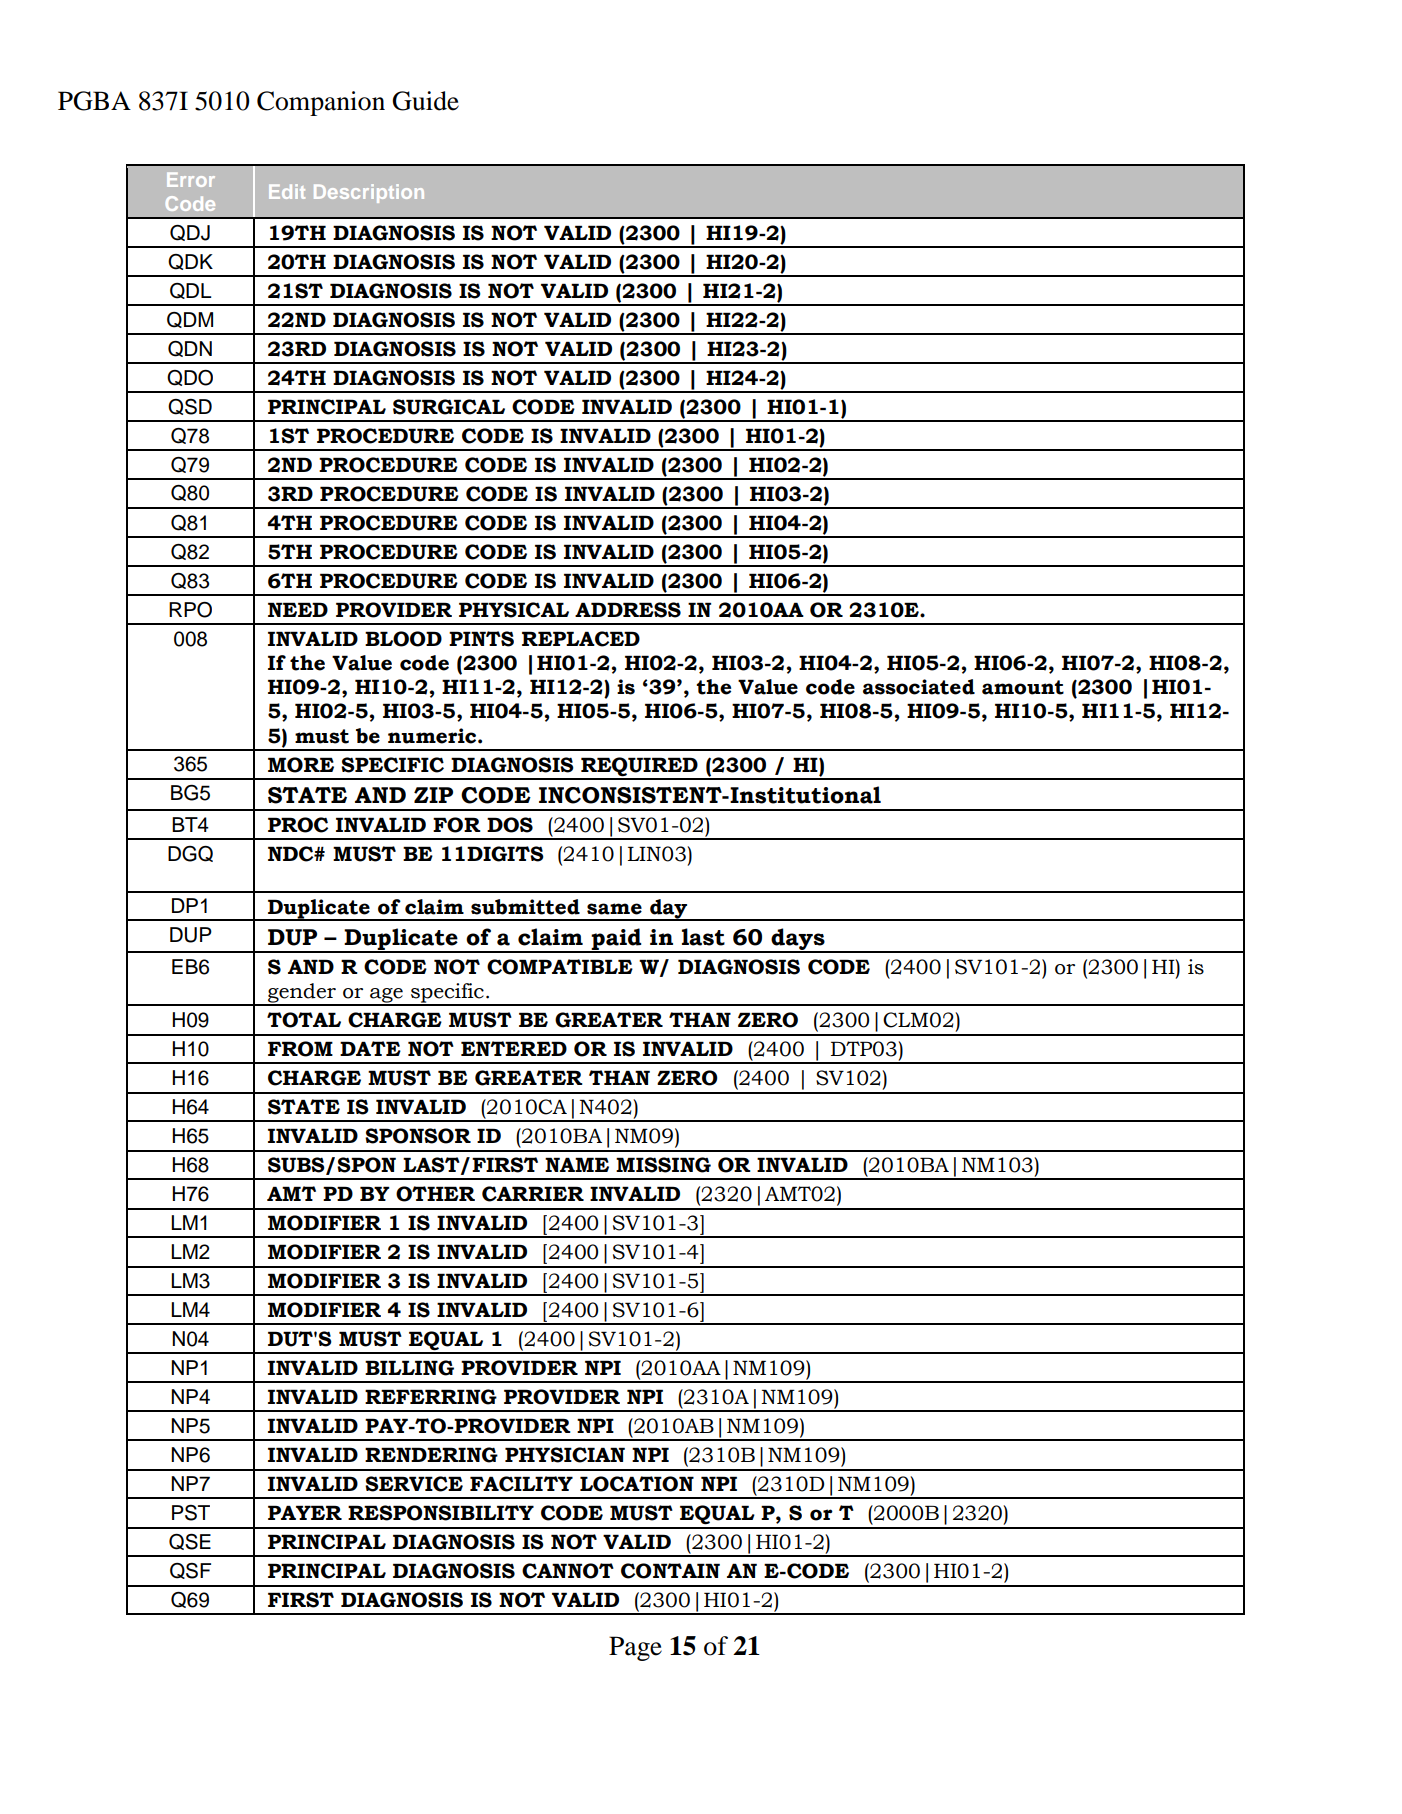  What do you see at coordinates (614, 909) in the screenshot?
I see `same` at bounding box center [614, 909].
